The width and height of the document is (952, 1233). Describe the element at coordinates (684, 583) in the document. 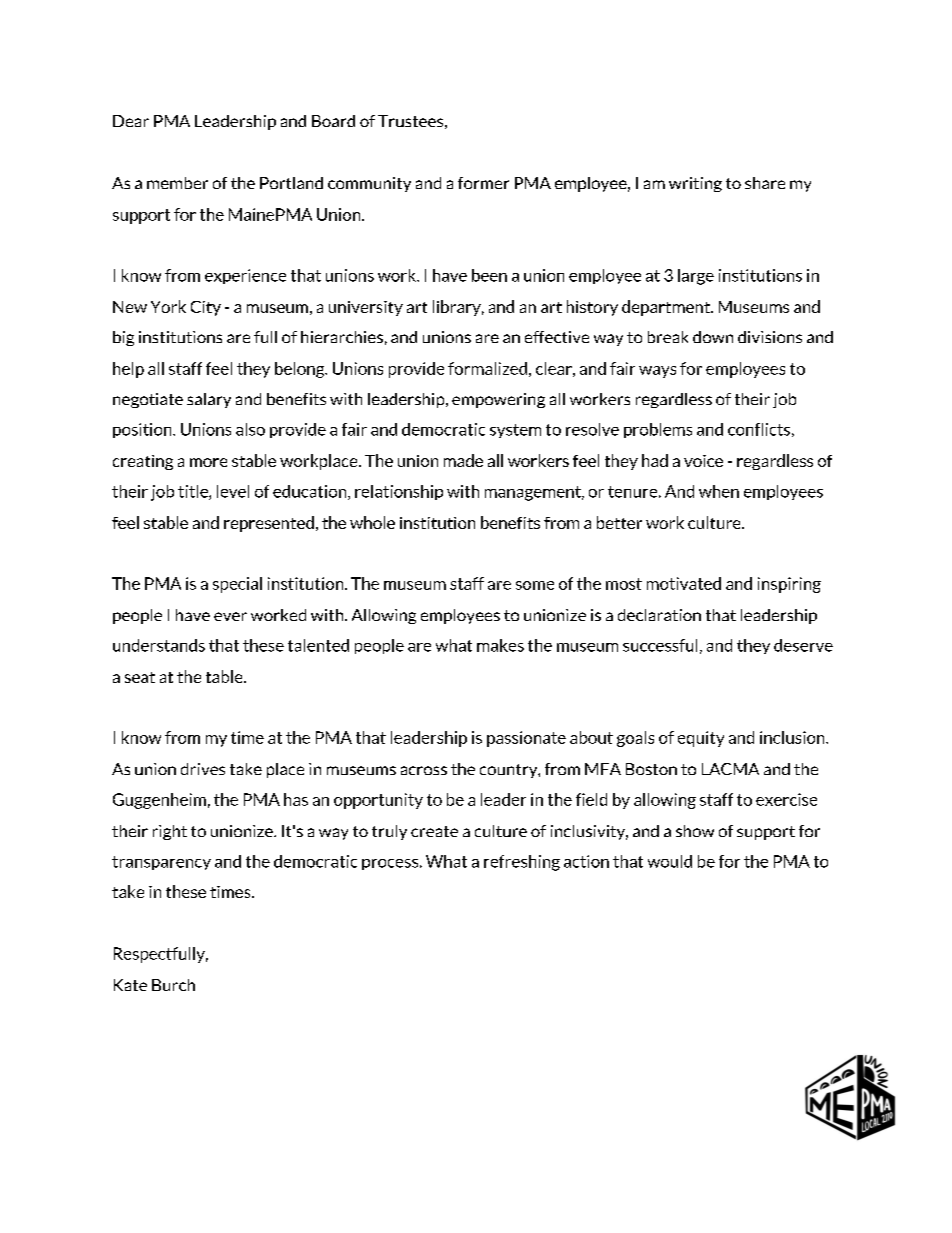

I see `motivated` at that location.
